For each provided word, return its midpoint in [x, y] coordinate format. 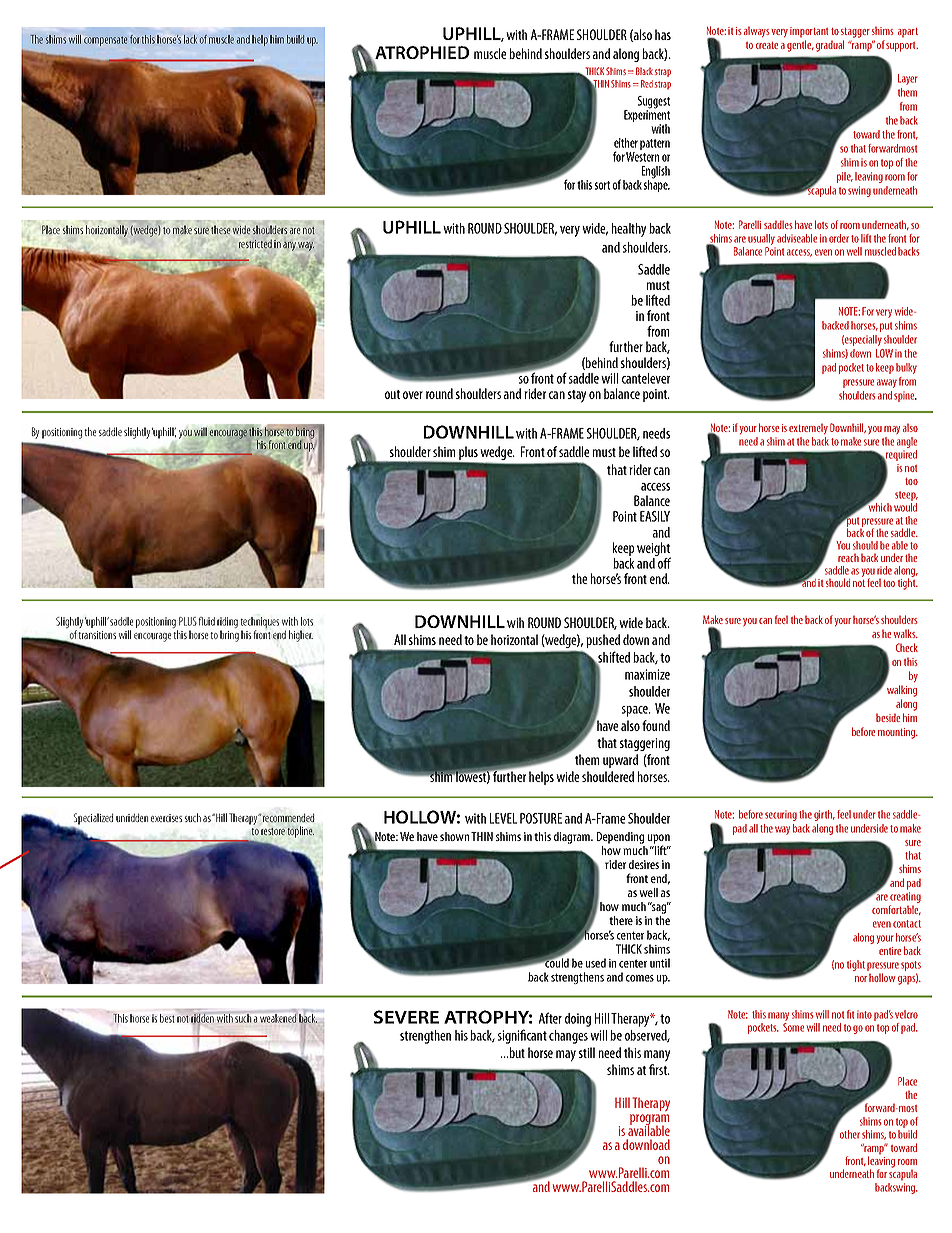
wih [515, 622]
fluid [206, 621]
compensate [105, 41]
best [167, 1018]
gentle [800, 46]
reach [848, 557]
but [516, 1052]
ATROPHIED [421, 54]
